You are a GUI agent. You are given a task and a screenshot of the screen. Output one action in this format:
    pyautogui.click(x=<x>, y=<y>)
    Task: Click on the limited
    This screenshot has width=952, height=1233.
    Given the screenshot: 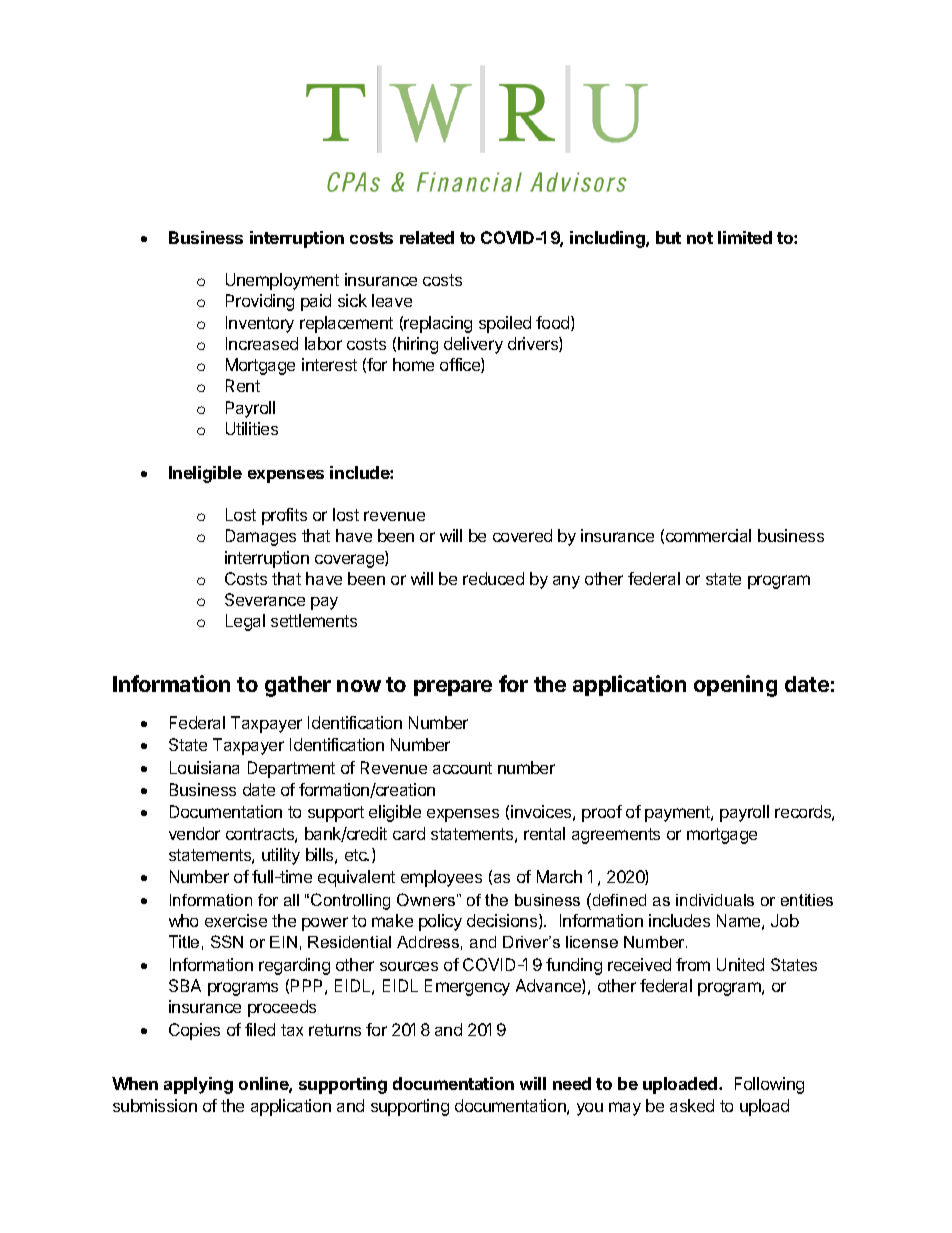 What is the action you would take?
    pyautogui.click(x=745, y=237)
